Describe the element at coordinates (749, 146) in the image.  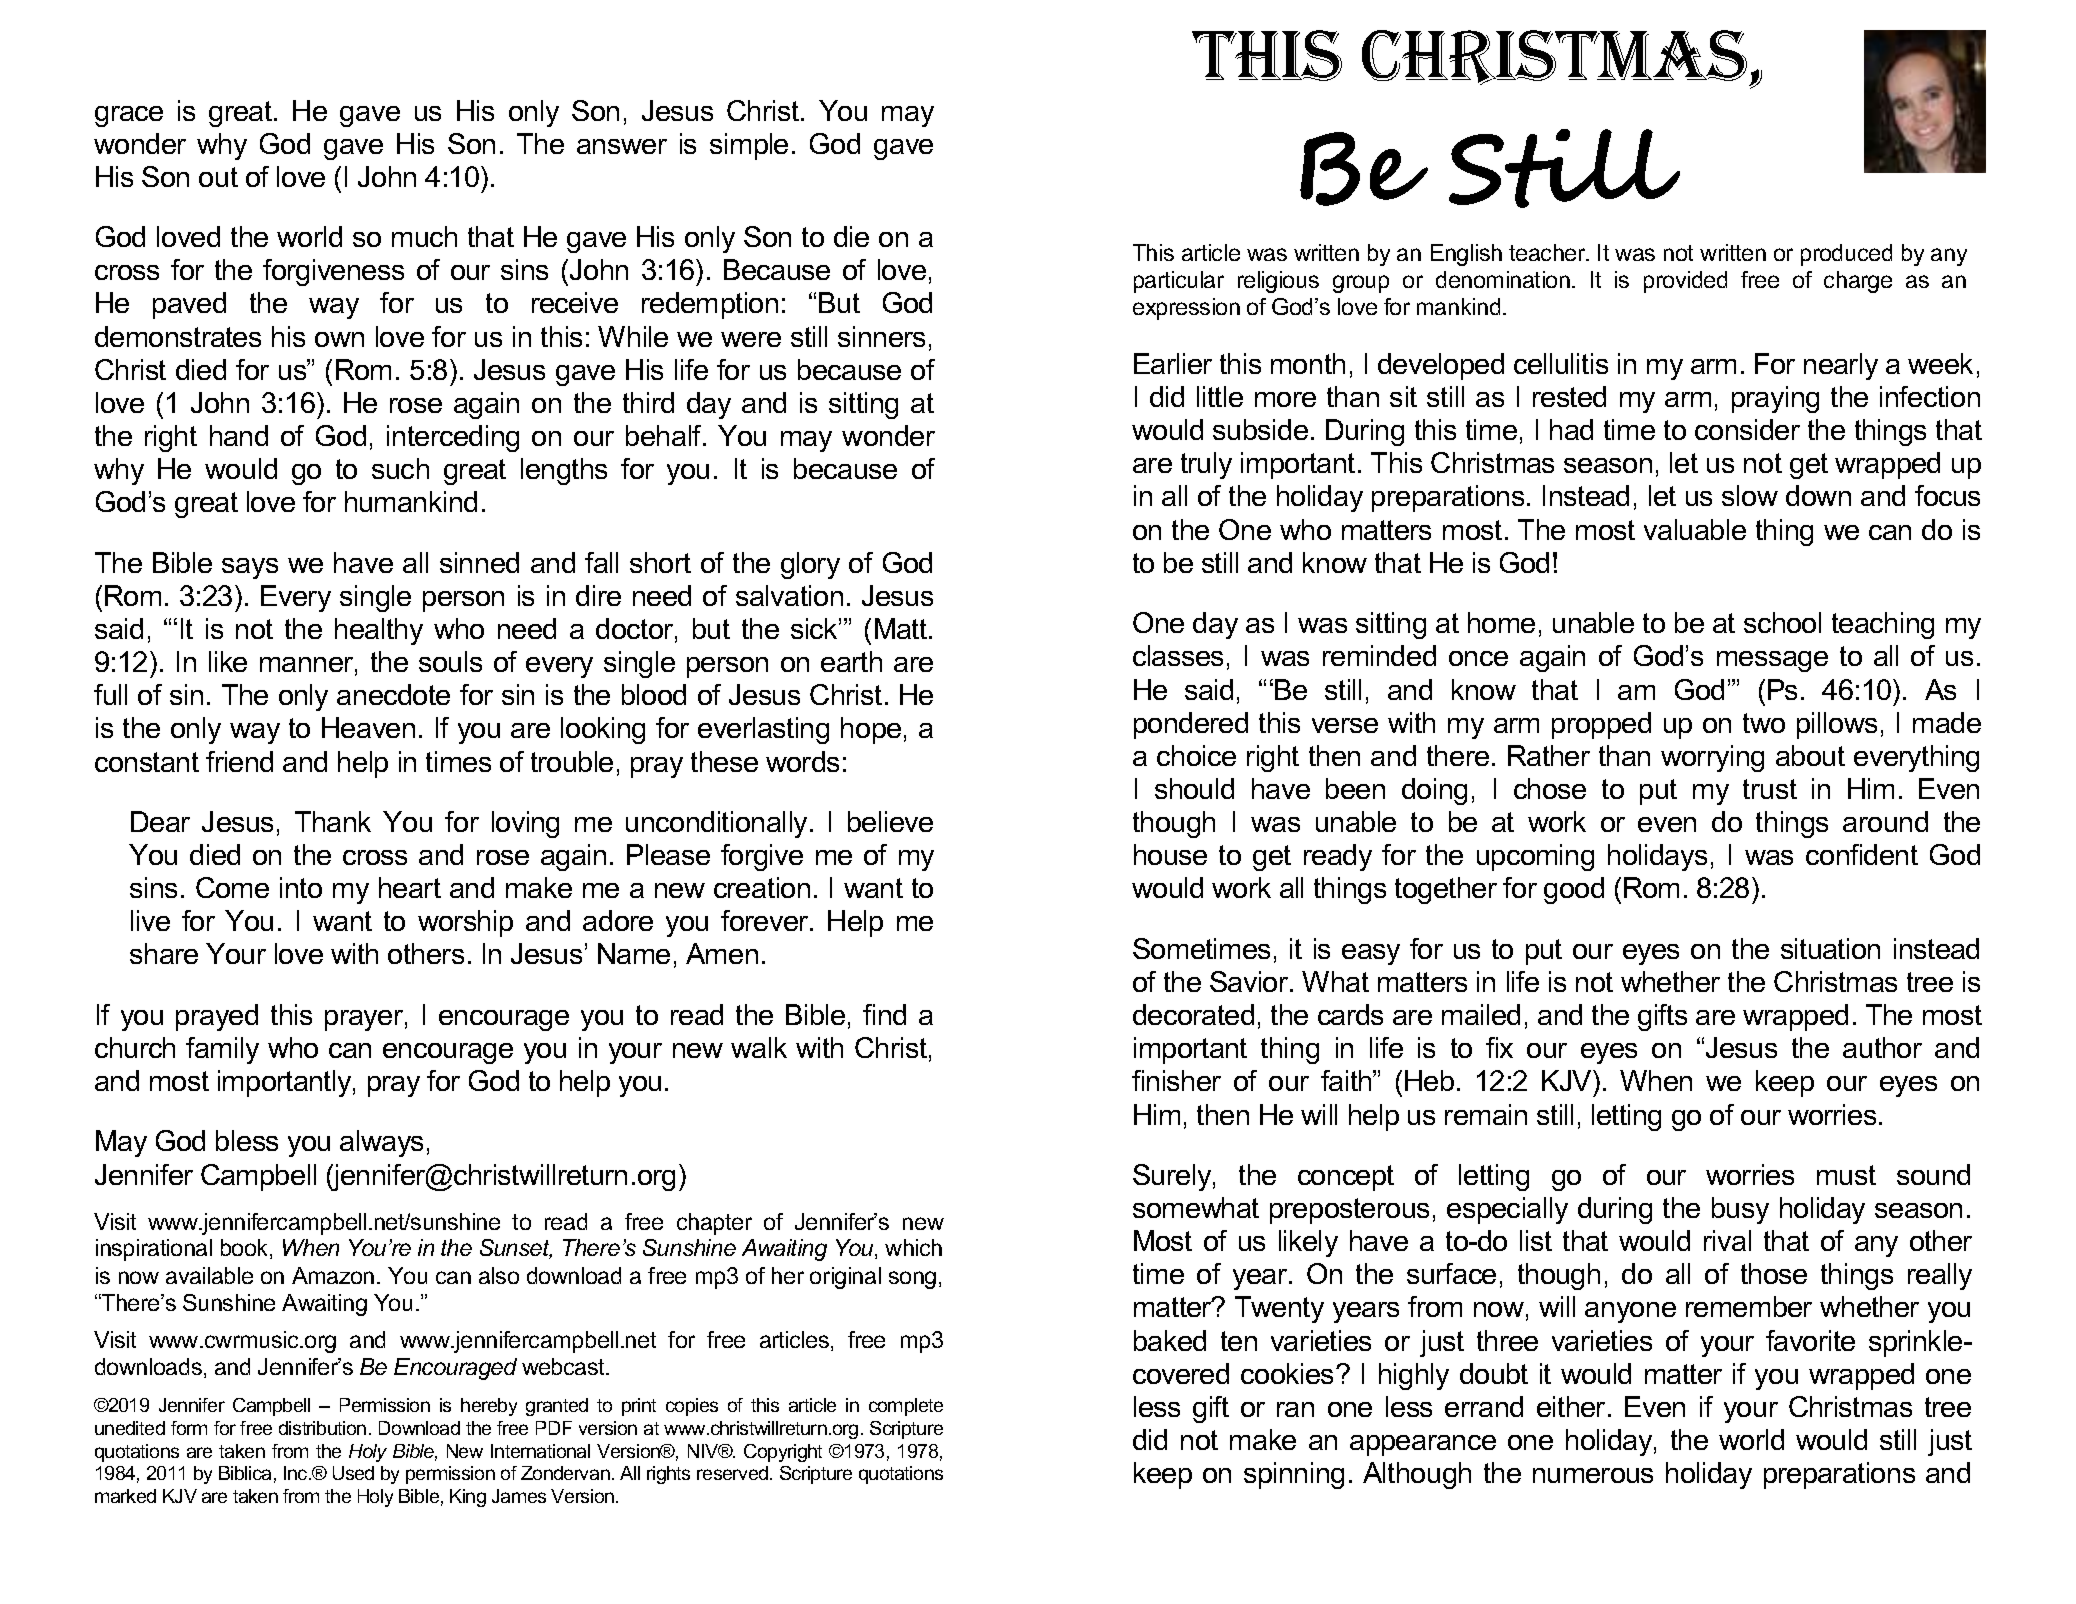
I see `simple` at that location.
